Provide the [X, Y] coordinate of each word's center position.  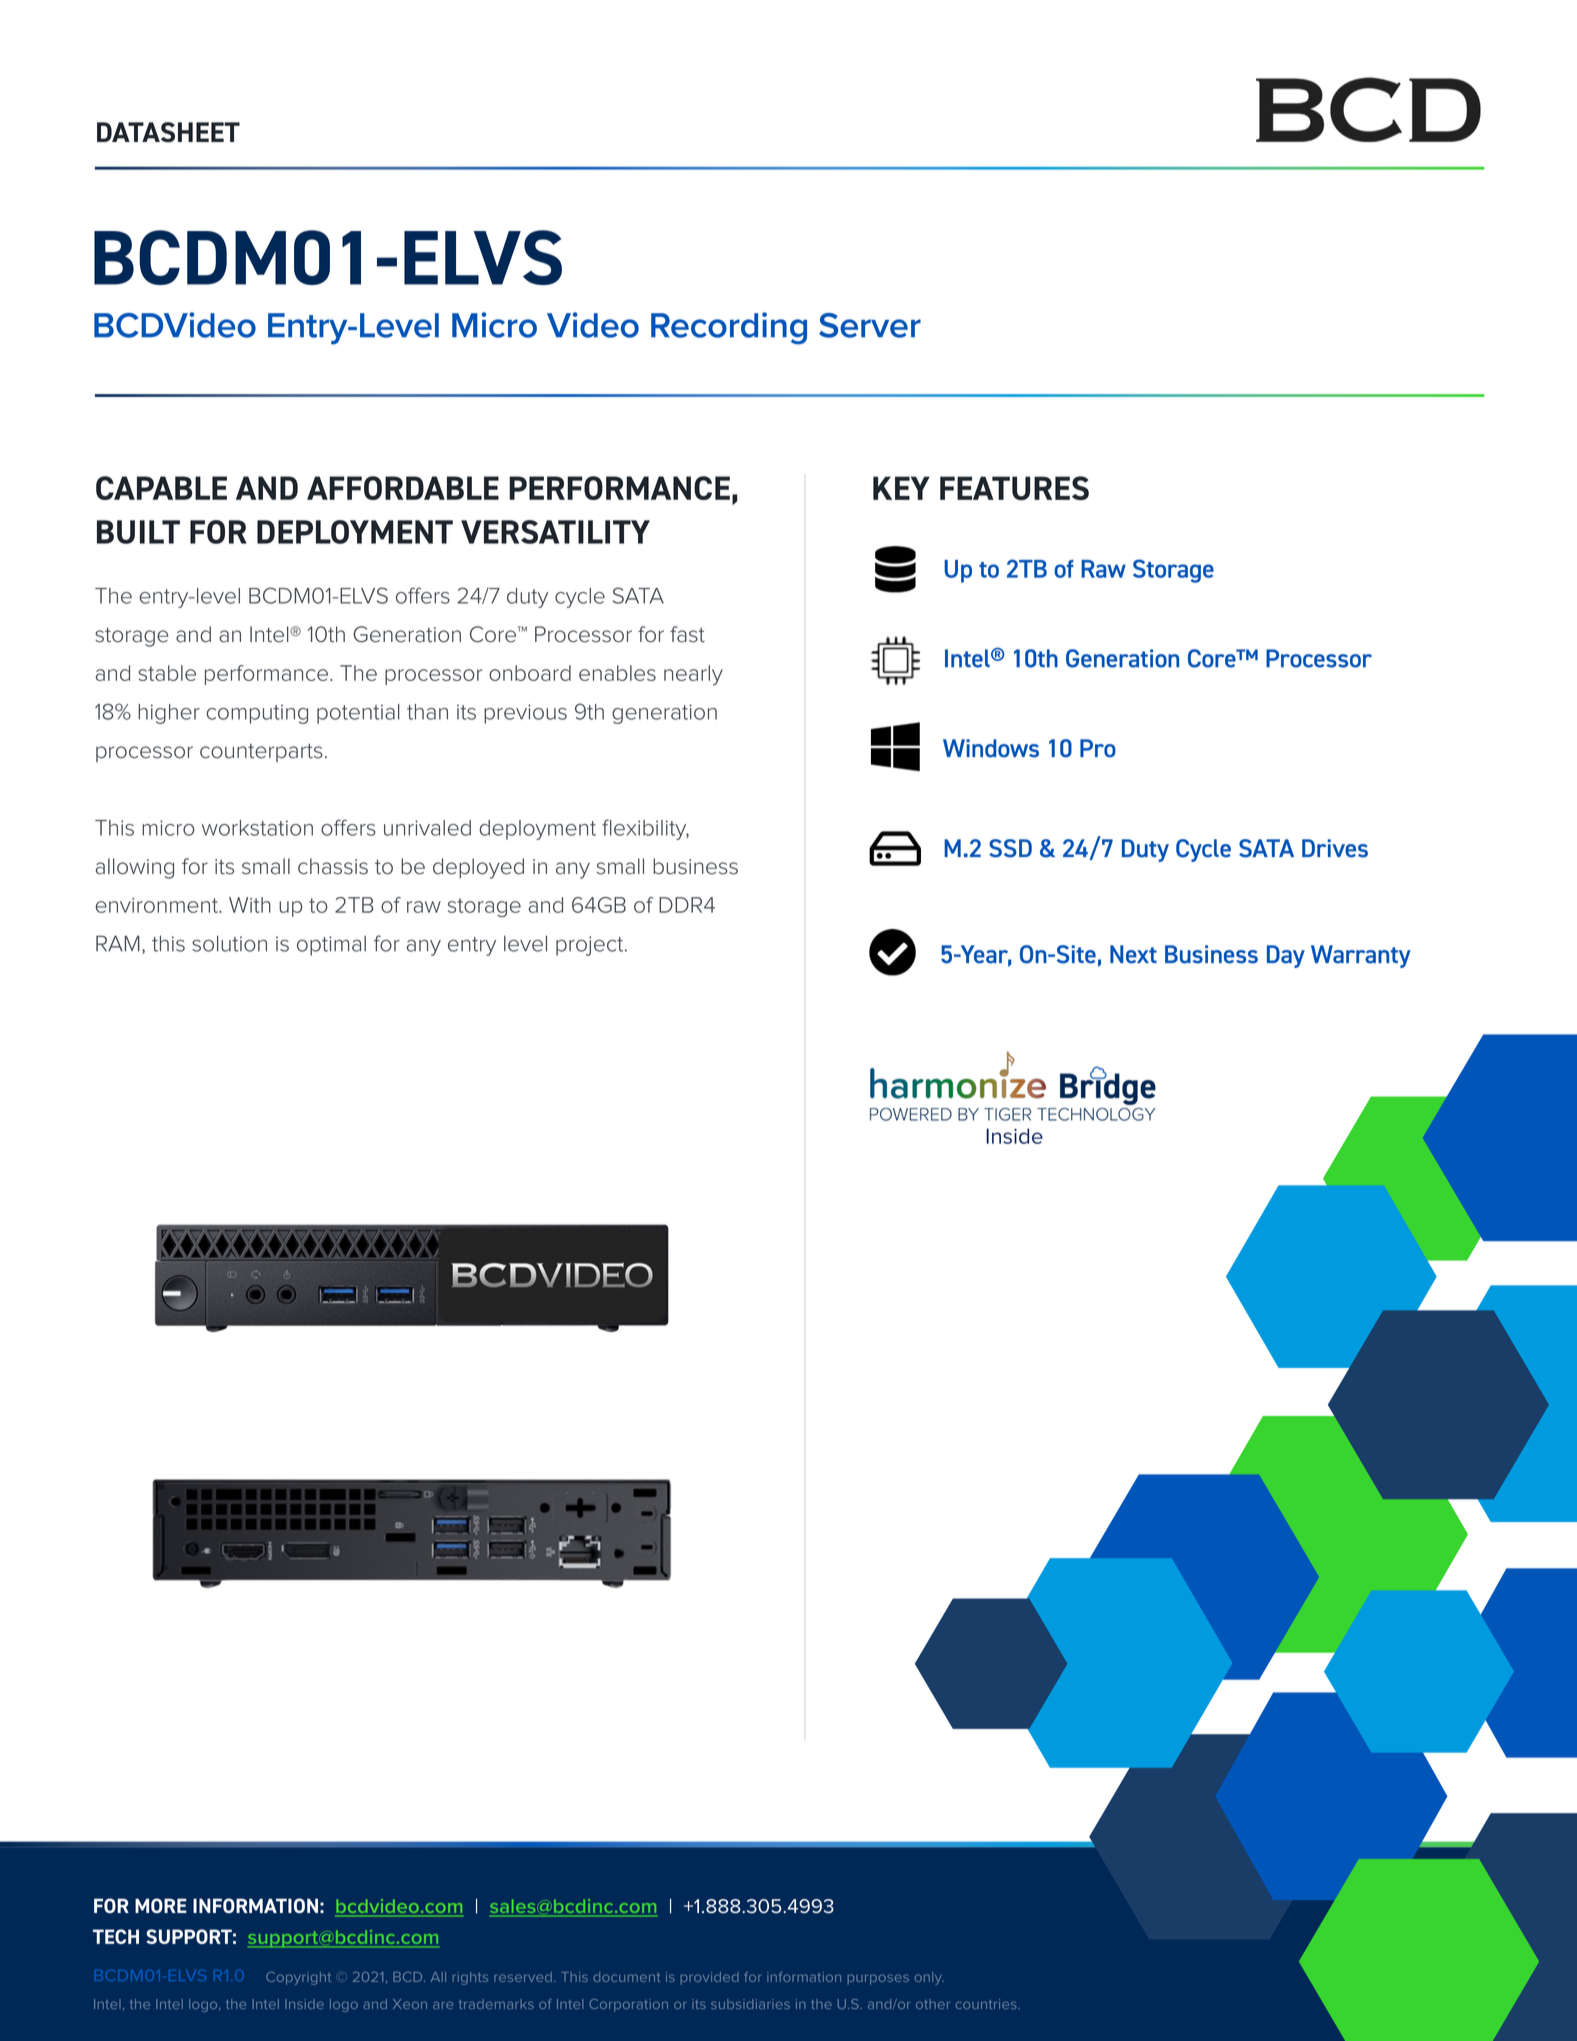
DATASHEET [168, 132]
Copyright [298, 1978]
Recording [729, 328]
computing [257, 714]
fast [687, 634]
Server [870, 325]
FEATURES [1014, 488]
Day [1286, 956]
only [929, 1978]
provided [710, 1978]
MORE [161, 1905]
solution [229, 944]
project [591, 946]
